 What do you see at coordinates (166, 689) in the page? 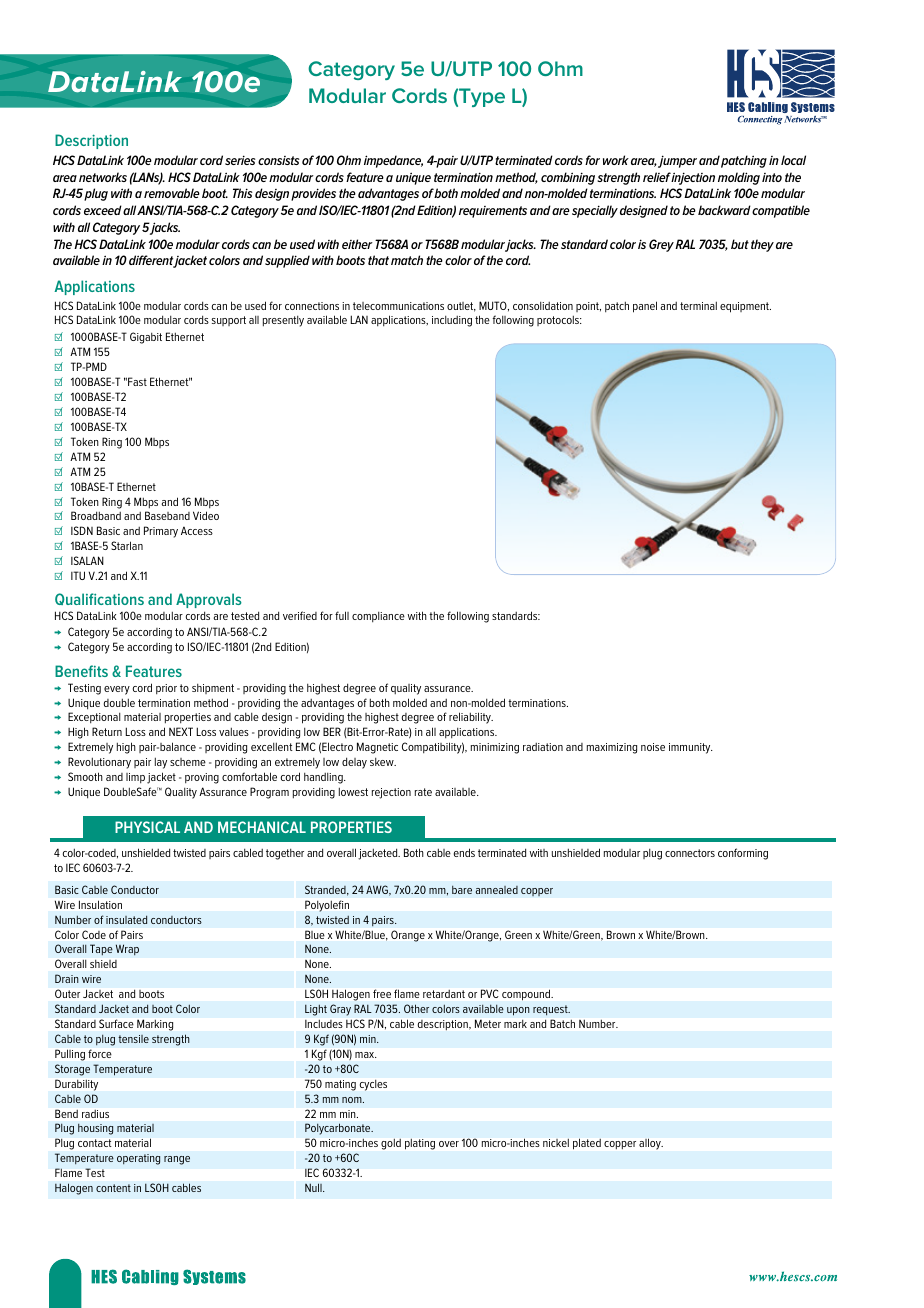
I see `prior` at bounding box center [166, 689].
